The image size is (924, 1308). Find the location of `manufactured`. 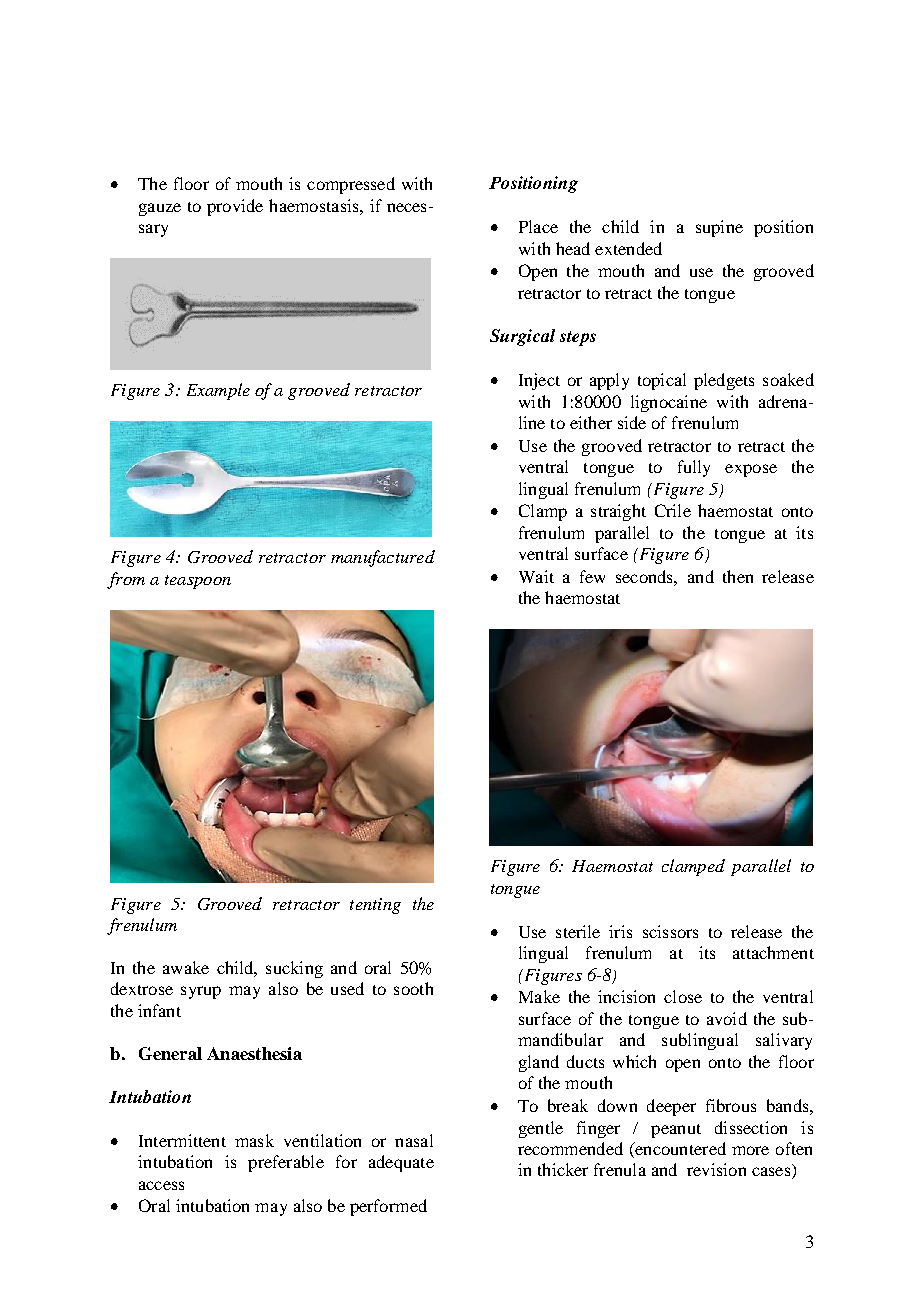

manufactured is located at coordinates (383, 558).
